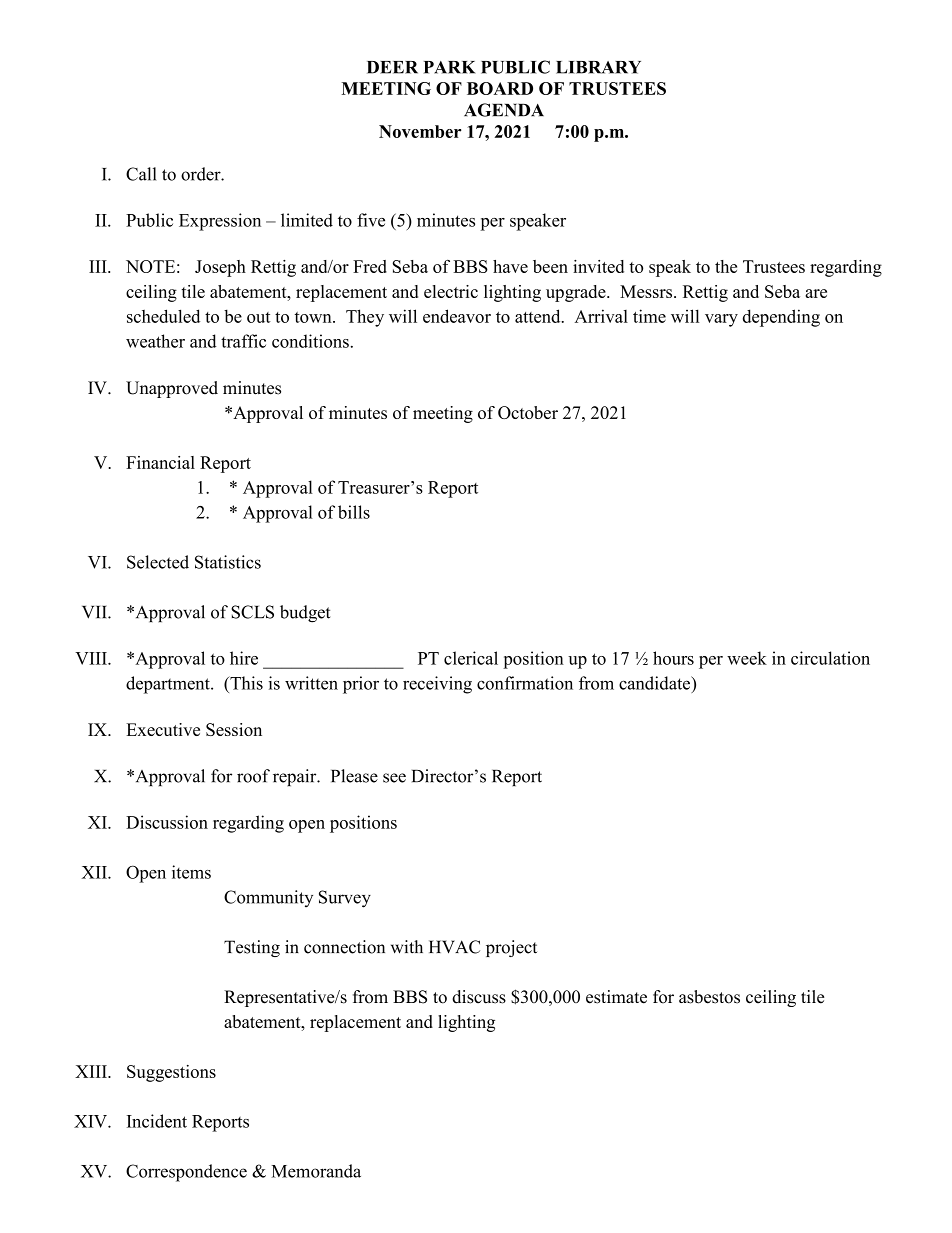 This image has width=952, height=1233. I want to click on October, so click(528, 412).
